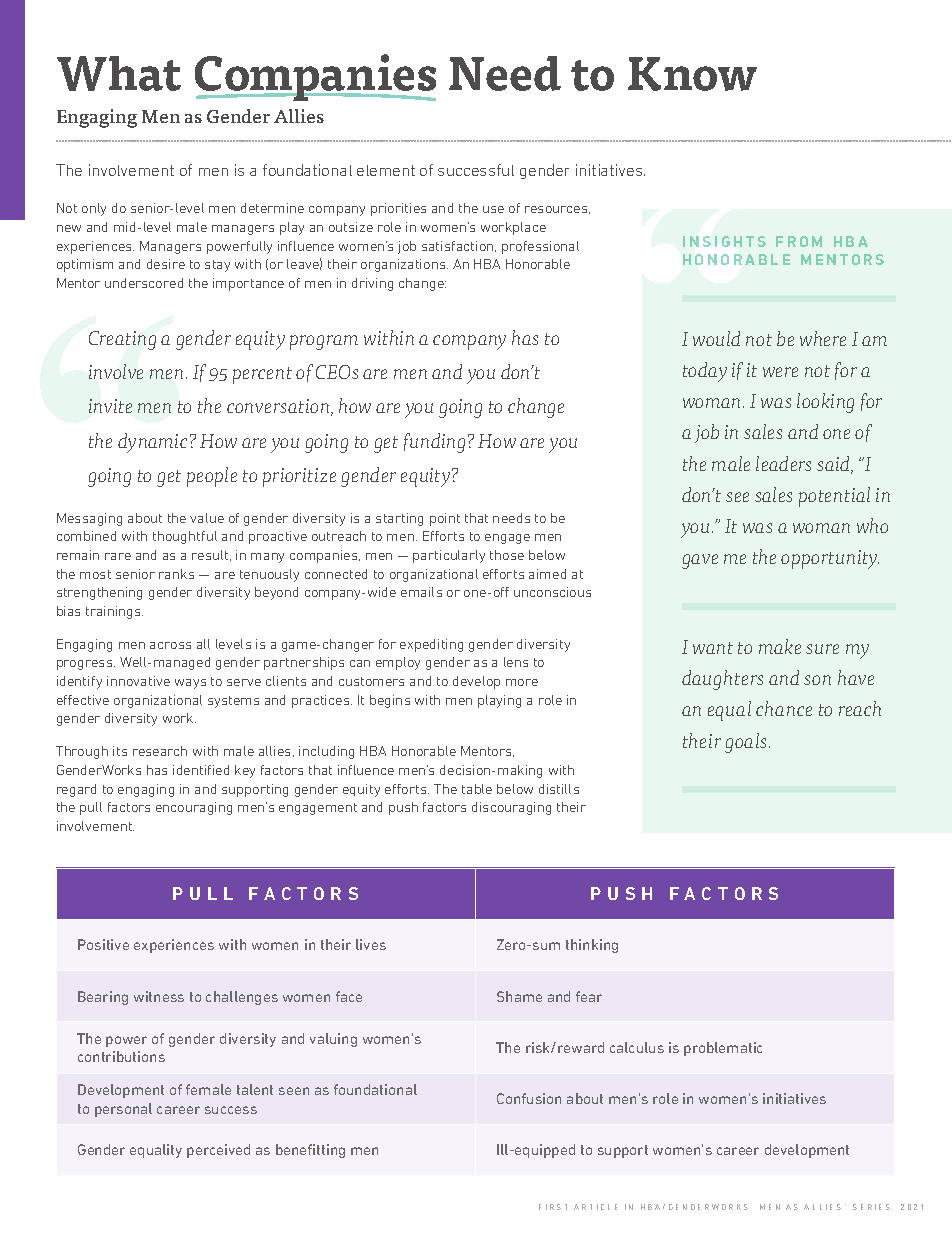 The height and width of the screenshot is (1233, 952). Describe the element at coordinates (386, 170) in the screenshot. I see `element` at that location.
